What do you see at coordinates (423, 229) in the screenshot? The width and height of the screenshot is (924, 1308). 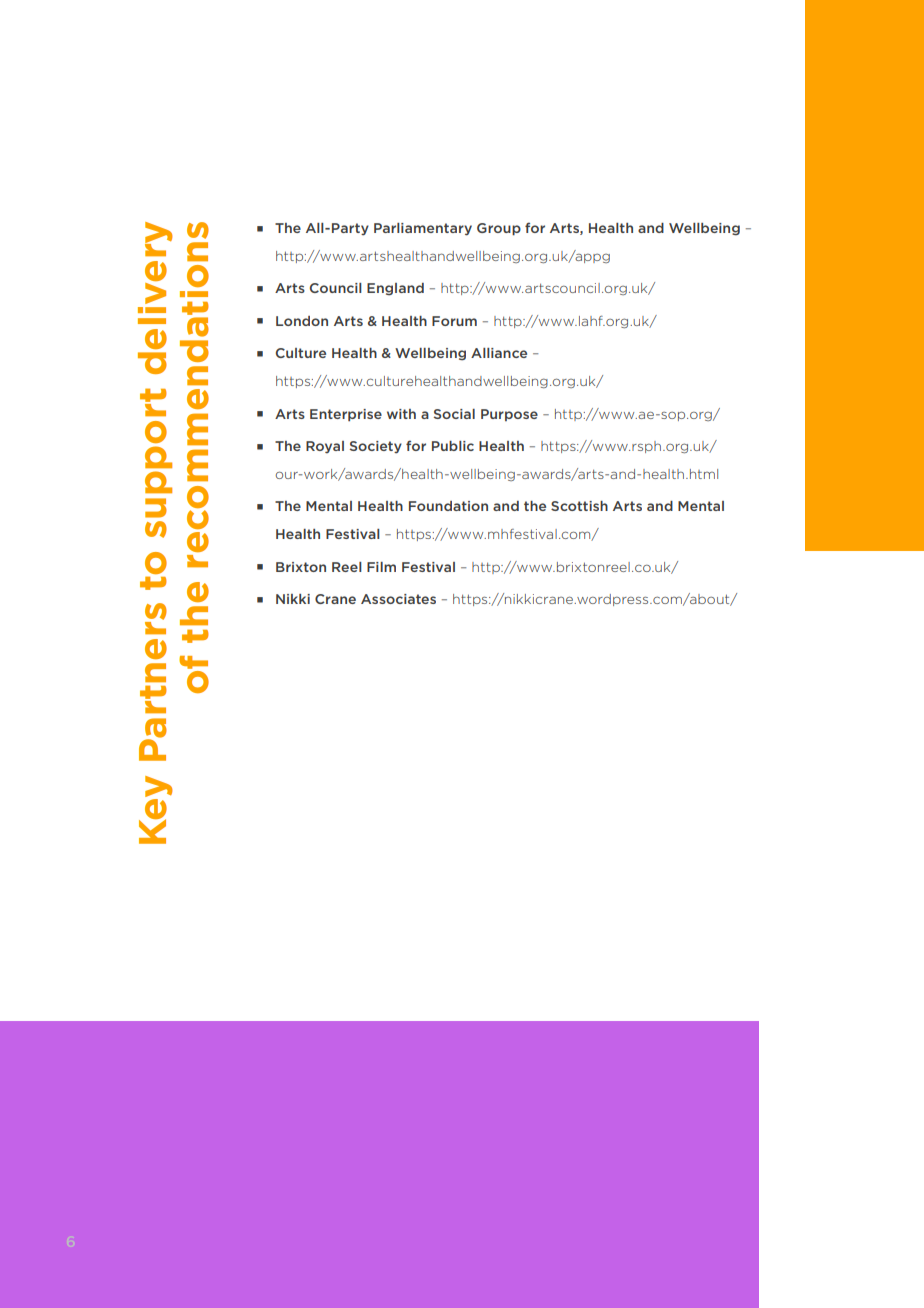 I see `Parliamentary` at bounding box center [423, 229].
